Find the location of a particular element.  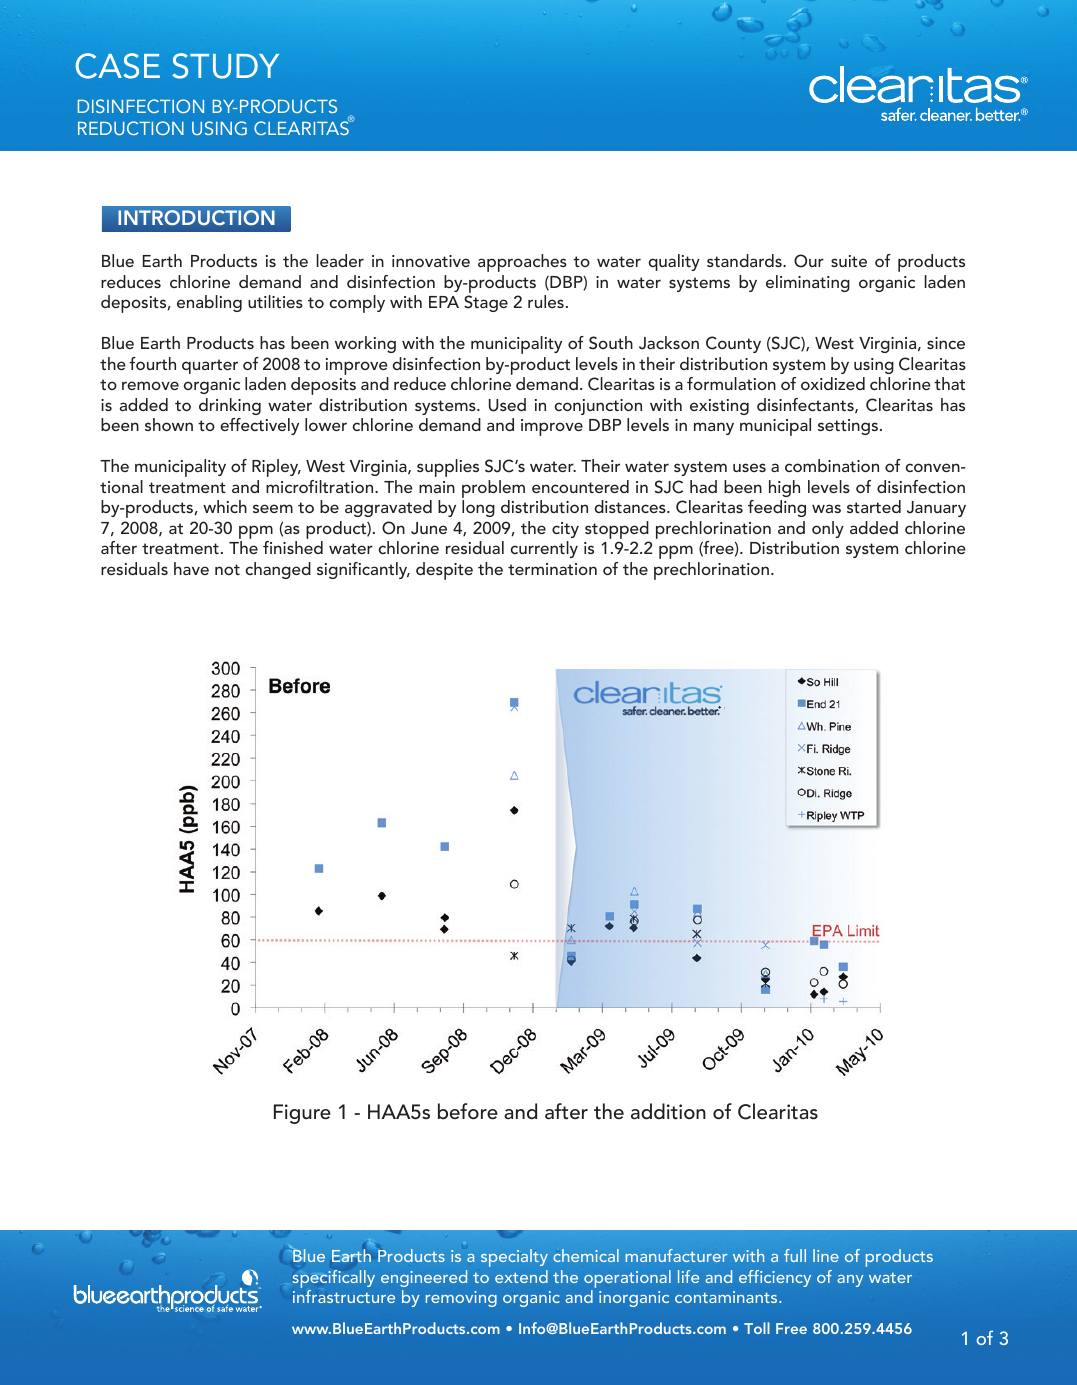

approaches is located at coordinates (522, 263).
